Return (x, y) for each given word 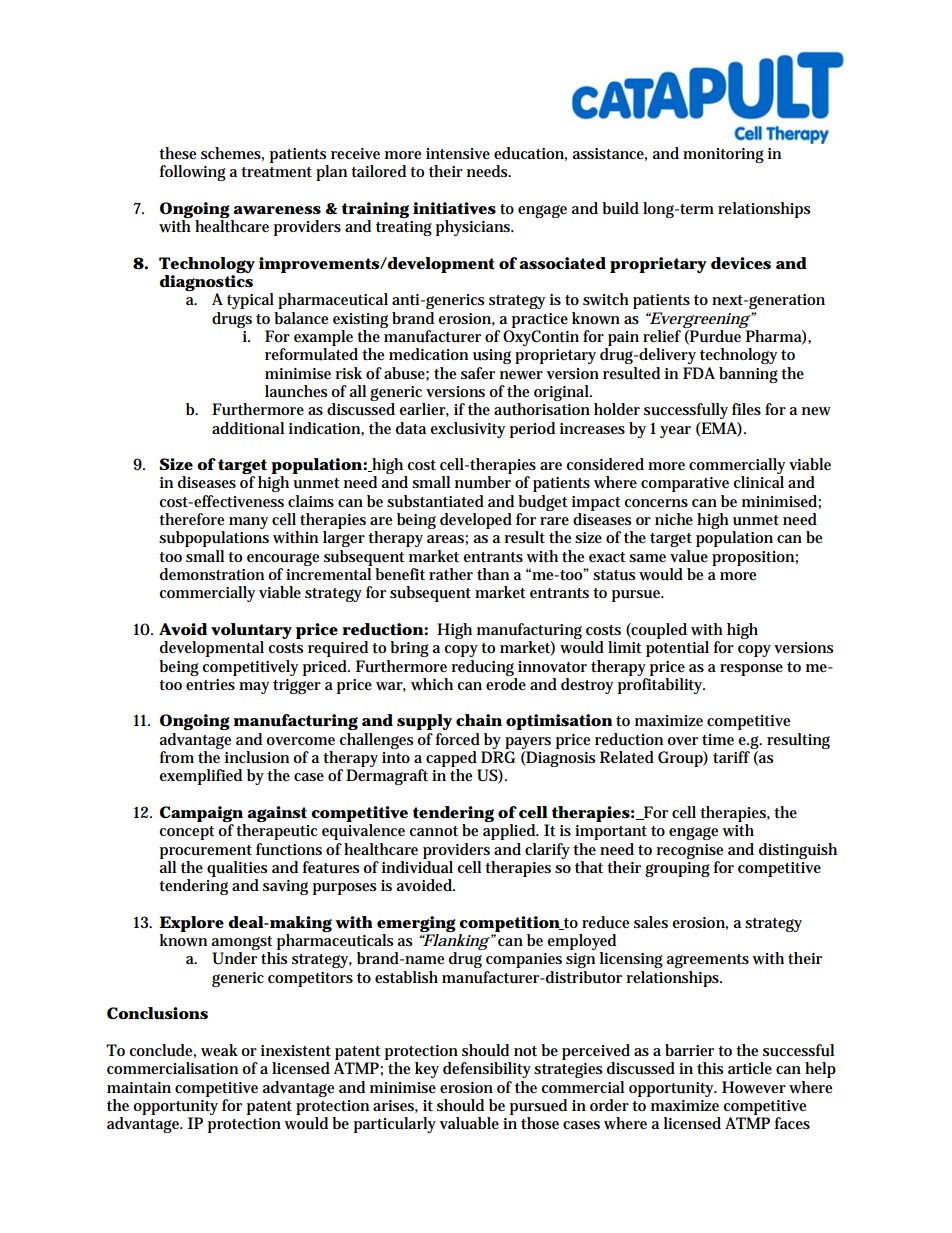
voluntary (251, 632)
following (193, 173)
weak (219, 1050)
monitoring (723, 155)
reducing (482, 668)
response (751, 670)
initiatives (454, 208)
